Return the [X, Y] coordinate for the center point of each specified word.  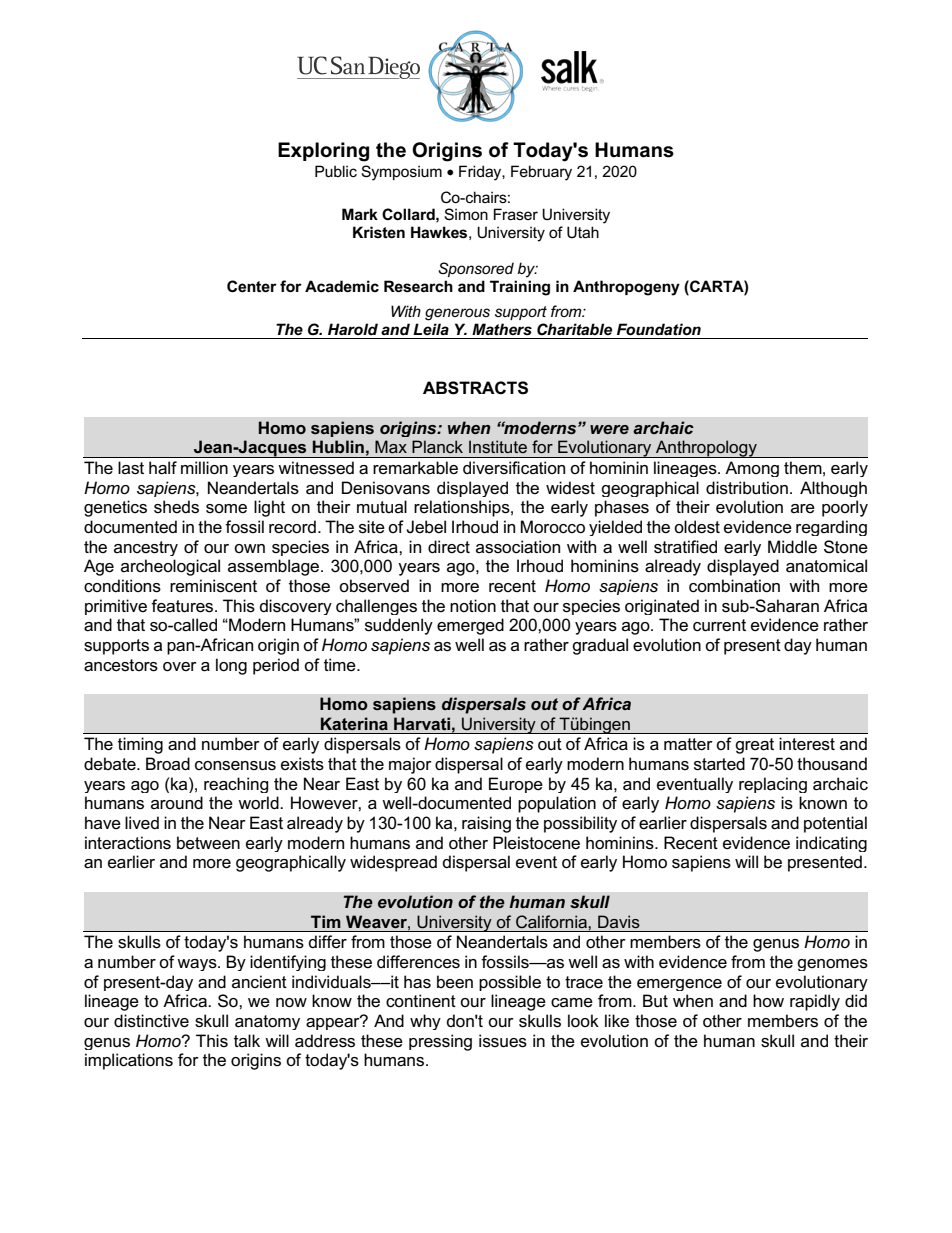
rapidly [815, 1002]
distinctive [151, 1021]
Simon [466, 214]
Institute [498, 446]
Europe [516, 785]
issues [503, 1041]
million [204, 468]
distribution [747, 488]
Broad [168, 764]
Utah [583, 232]
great [754, 746]
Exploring [323, 152]
